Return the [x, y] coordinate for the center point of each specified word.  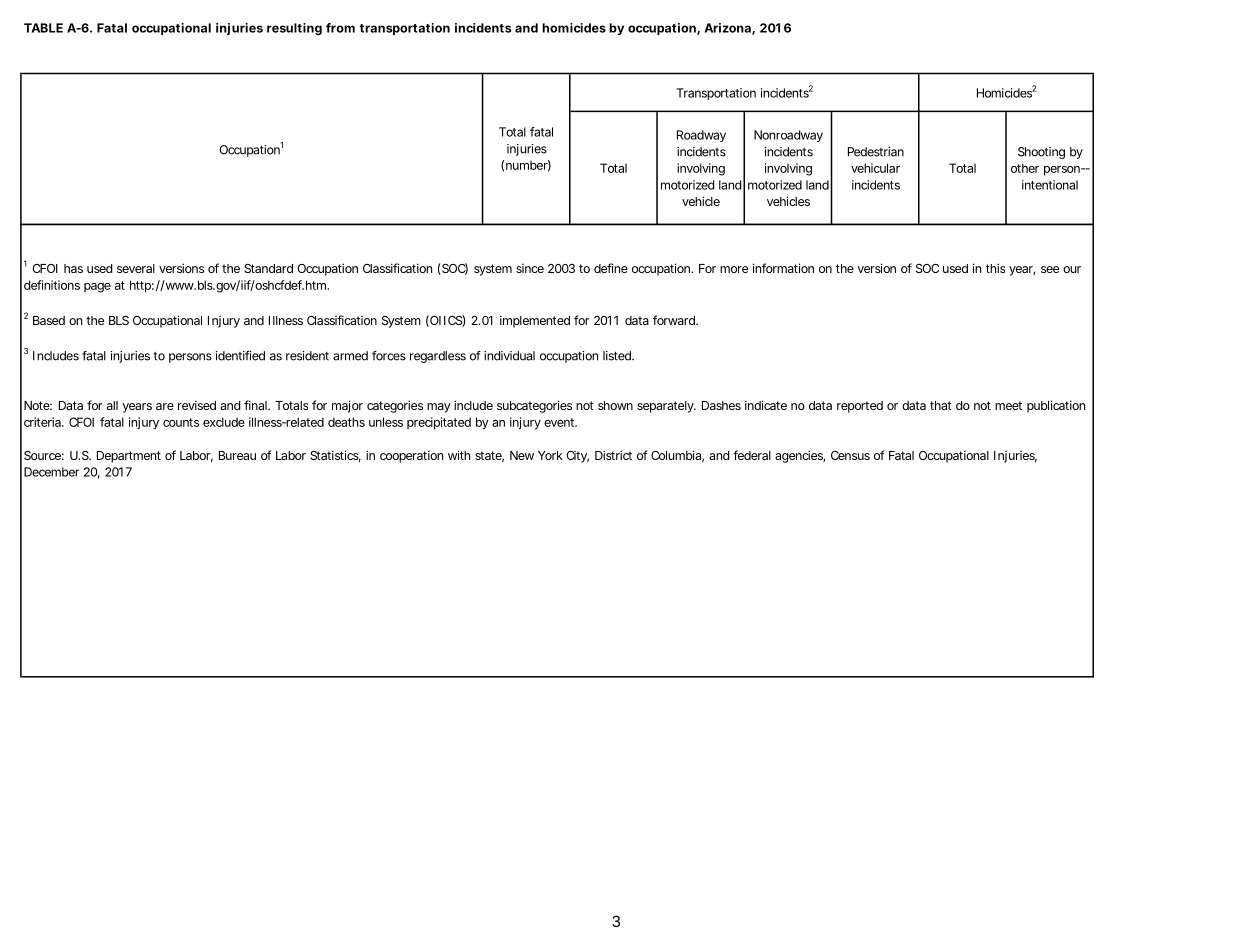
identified [240, 355]
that [941, 405]
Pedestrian [876, 152]
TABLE [43, 28]
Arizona [729, 29]
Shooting [1041, 153]
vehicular [875, 168]
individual [509, 356]
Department [129, 457]
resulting [294, 29]
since [530, 268]
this [995, 268]
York [550, 455]
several [136, 268]
